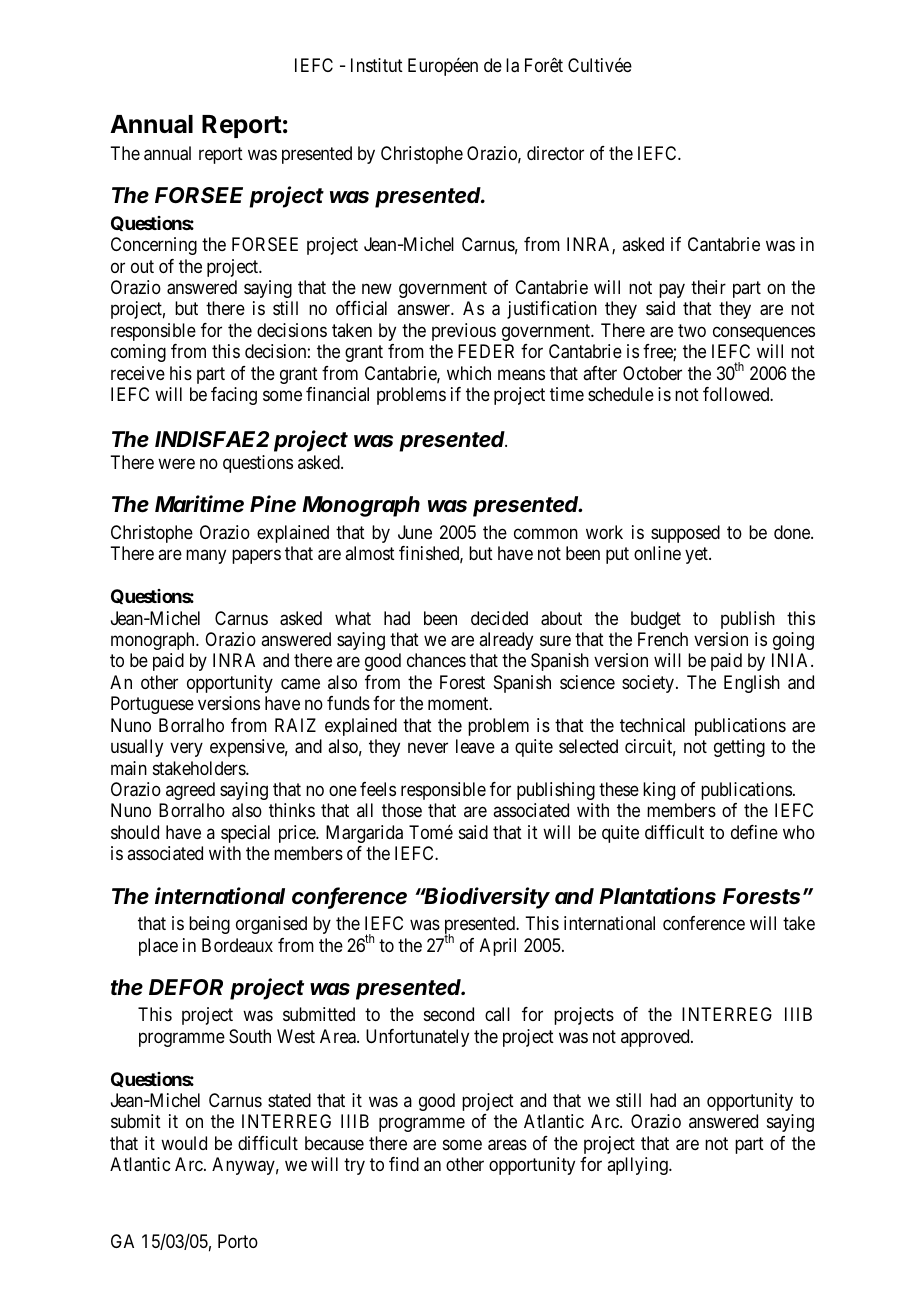 The image size is (924, 1308). What do you see at coordinates (469, 373) in the image?
I see `which` at bounding box center [469, 373].
